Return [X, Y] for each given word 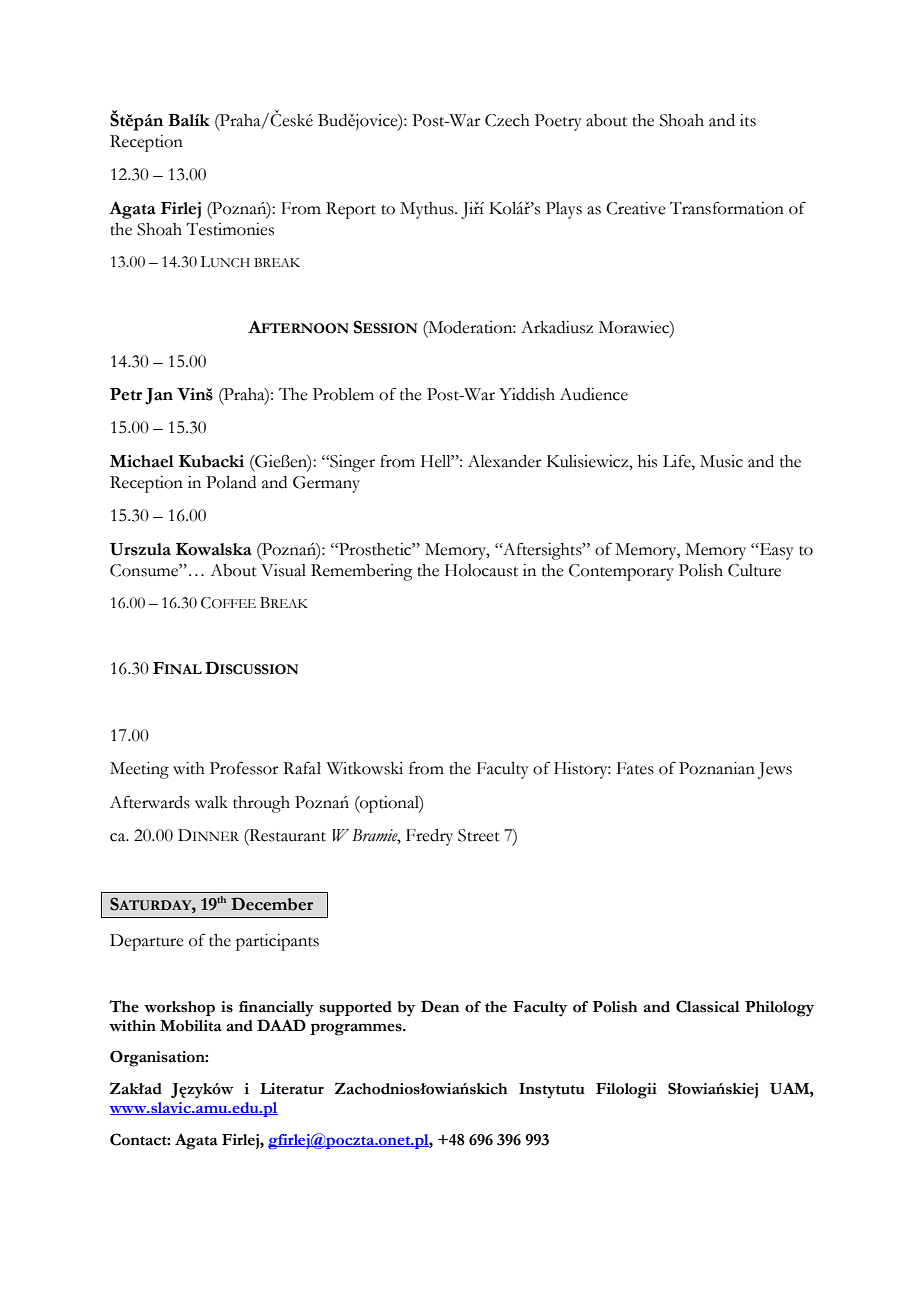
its [748, 120]
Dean [440, 1006]
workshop [179, 1008]
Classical [708, 1006]
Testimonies [230, 229]
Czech [507, 120]
